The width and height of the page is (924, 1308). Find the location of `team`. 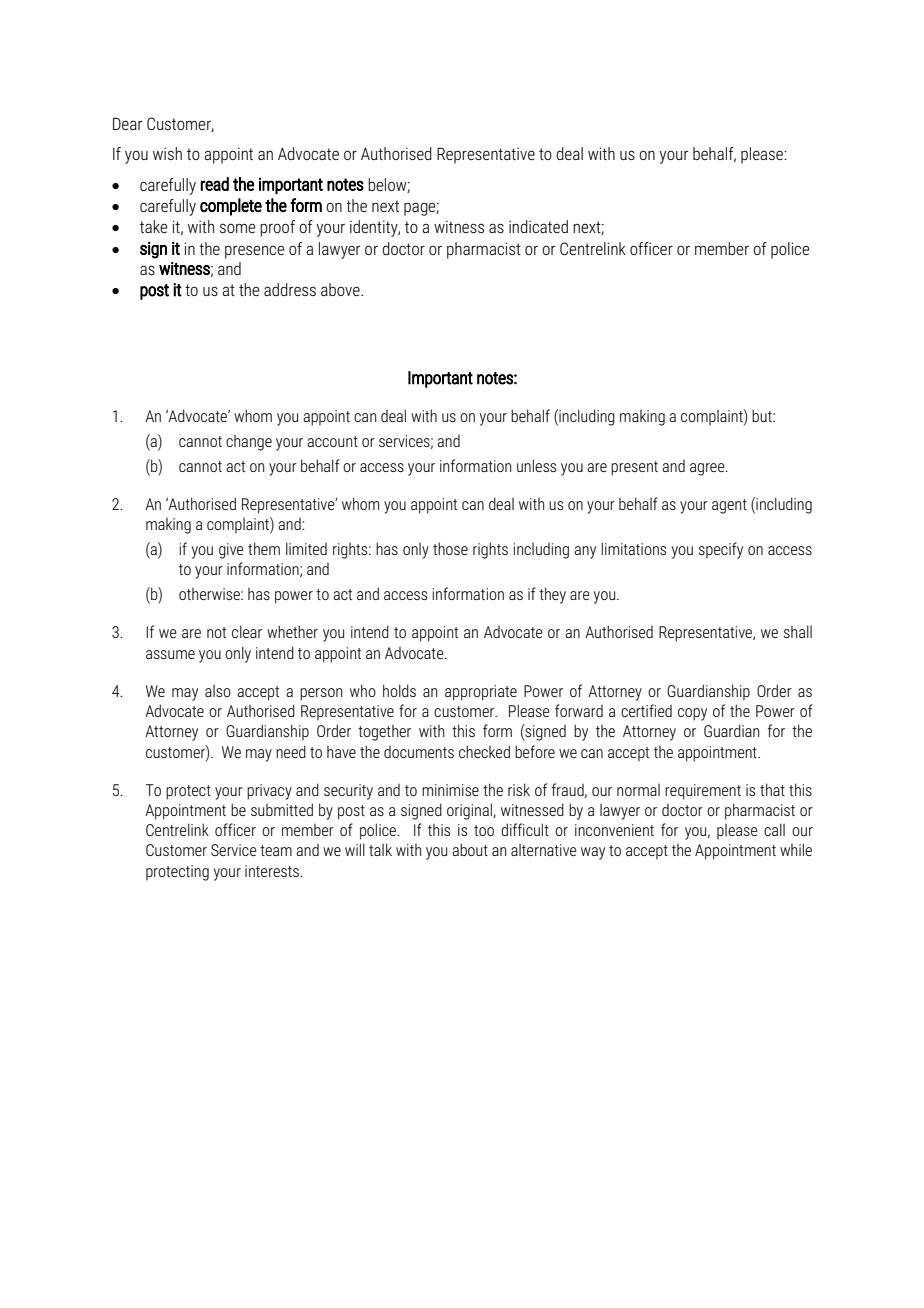

team is located at coordinates (276, 850).
